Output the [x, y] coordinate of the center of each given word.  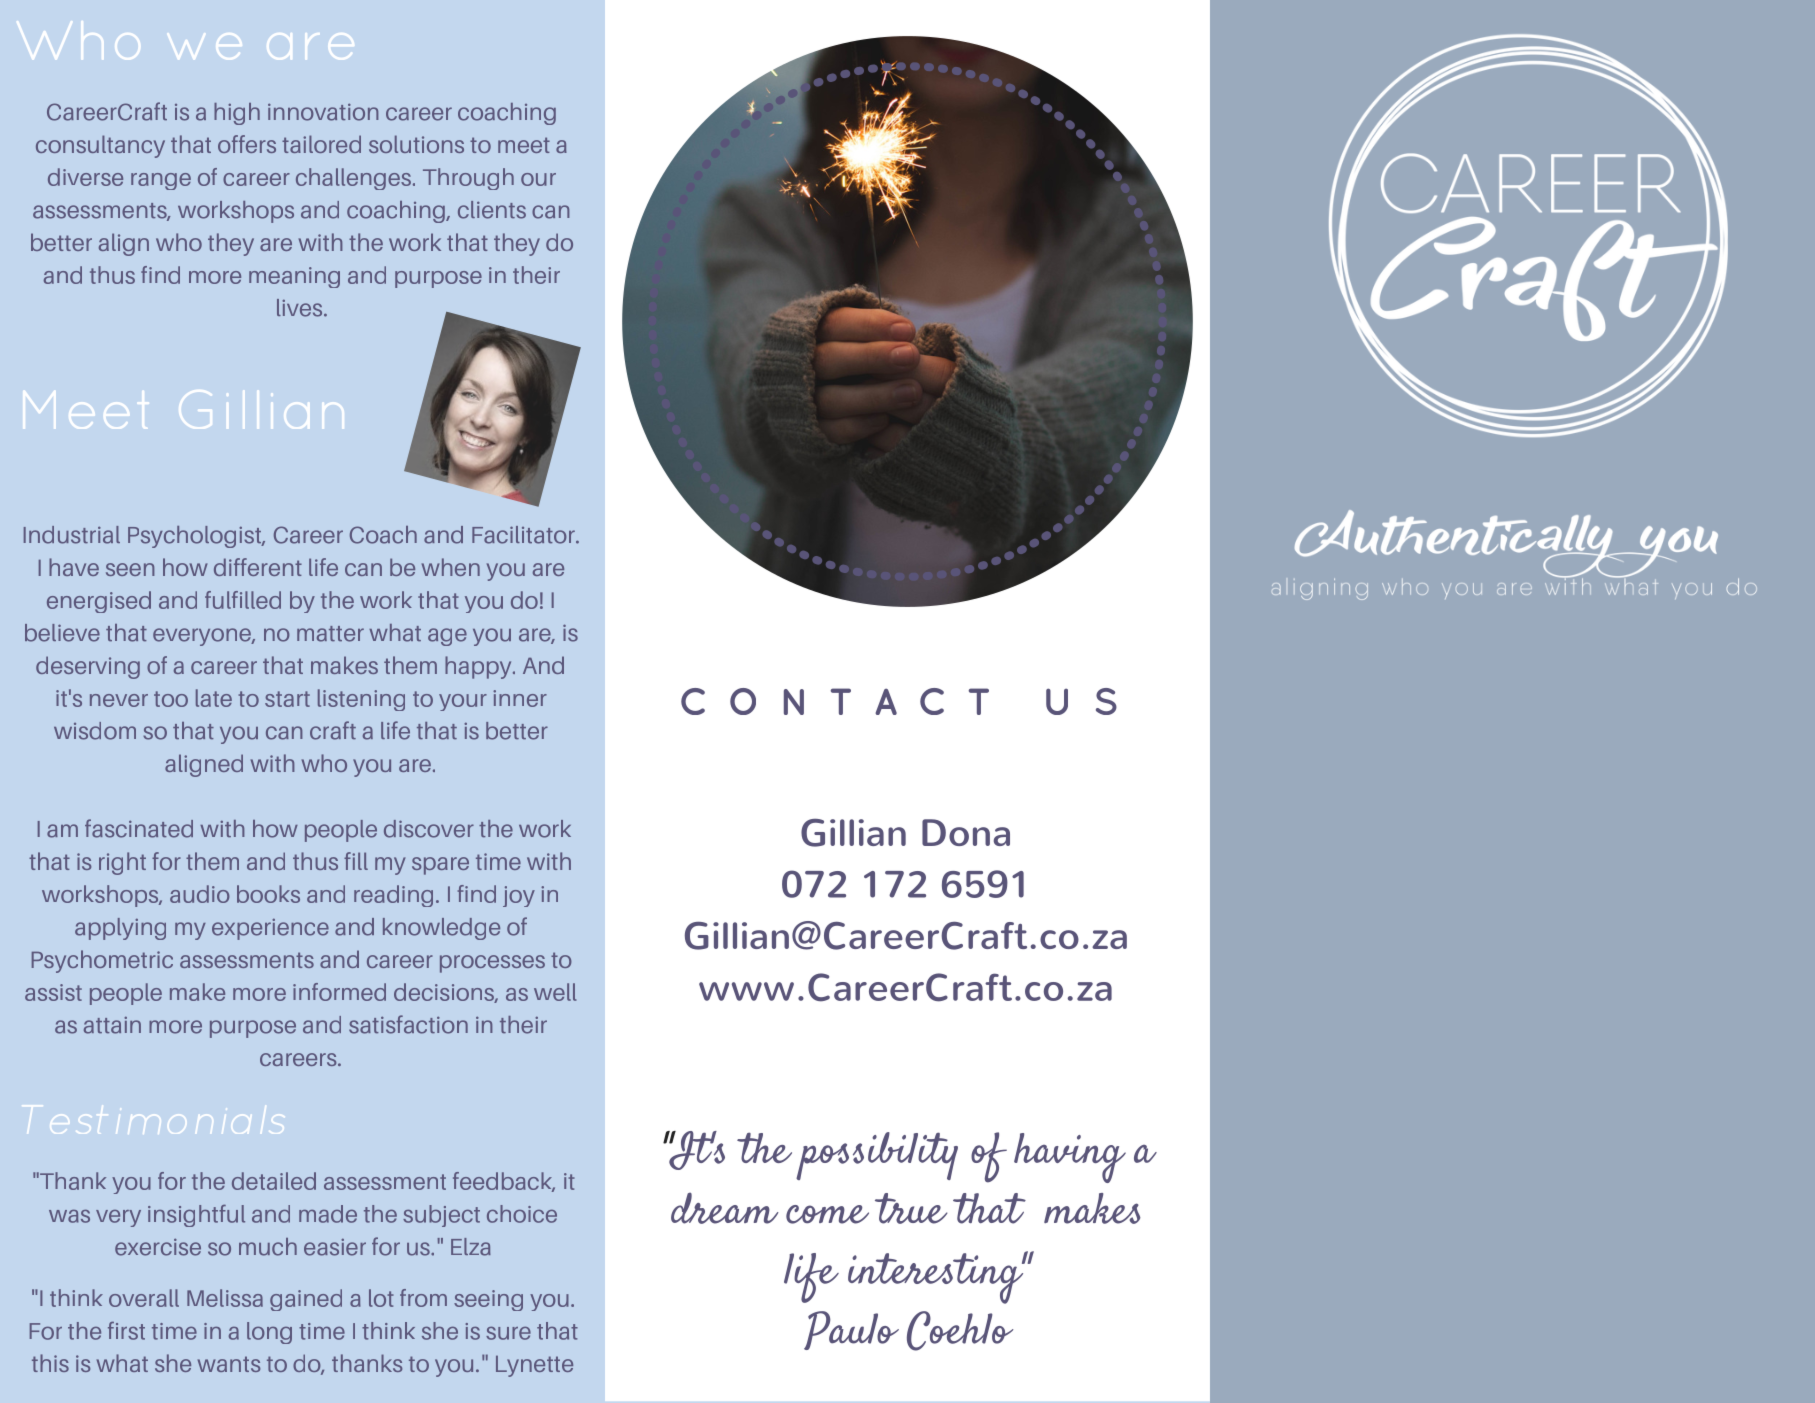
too [171, 699]
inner [520, 698]
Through [468, 179]
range [161, 181]
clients [492, 210]
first [126, 1331]
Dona [966, 832]
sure [508, 1333]
